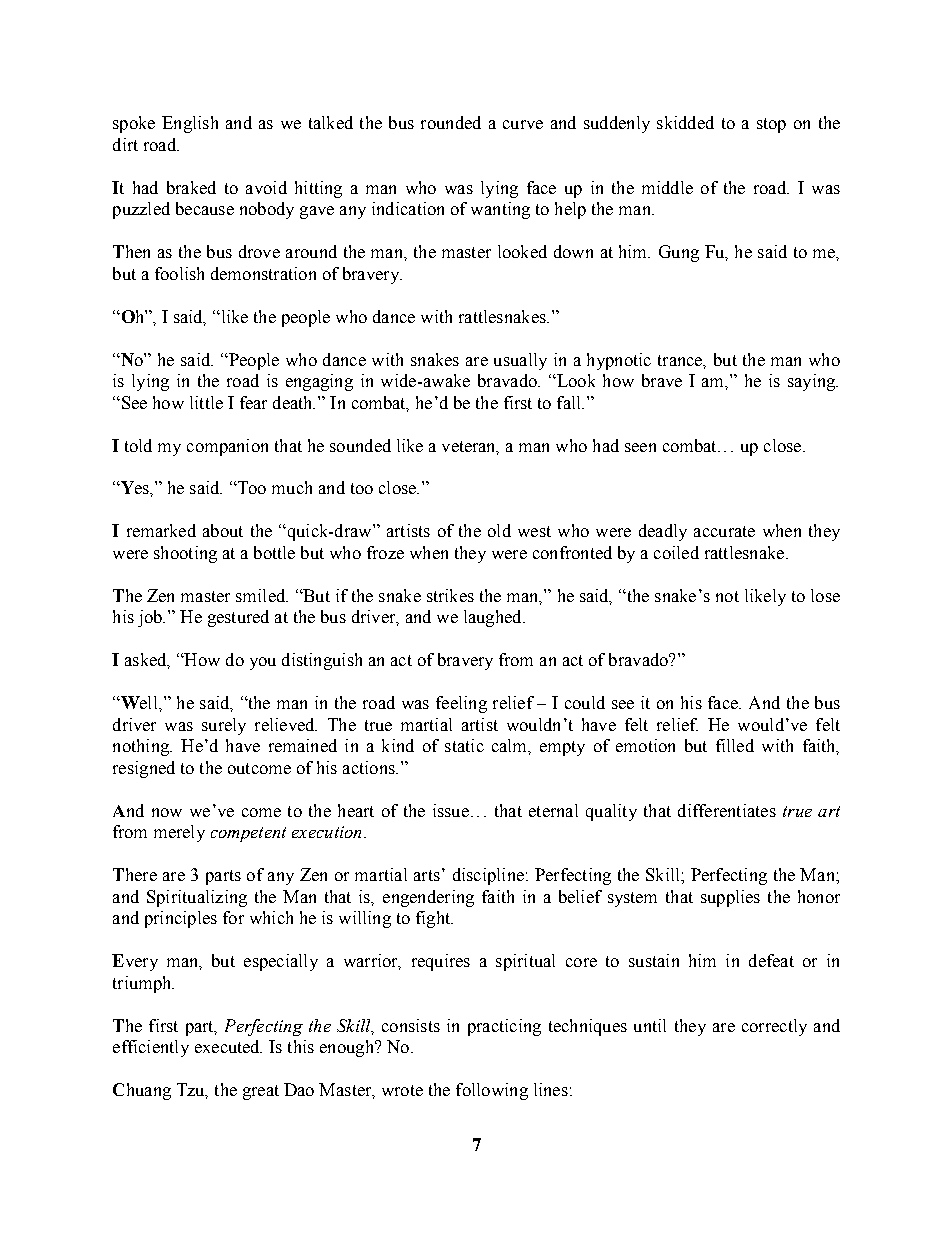 The height and width of the image is (1233, 952). I want to click on surely, so click(224, 726).
